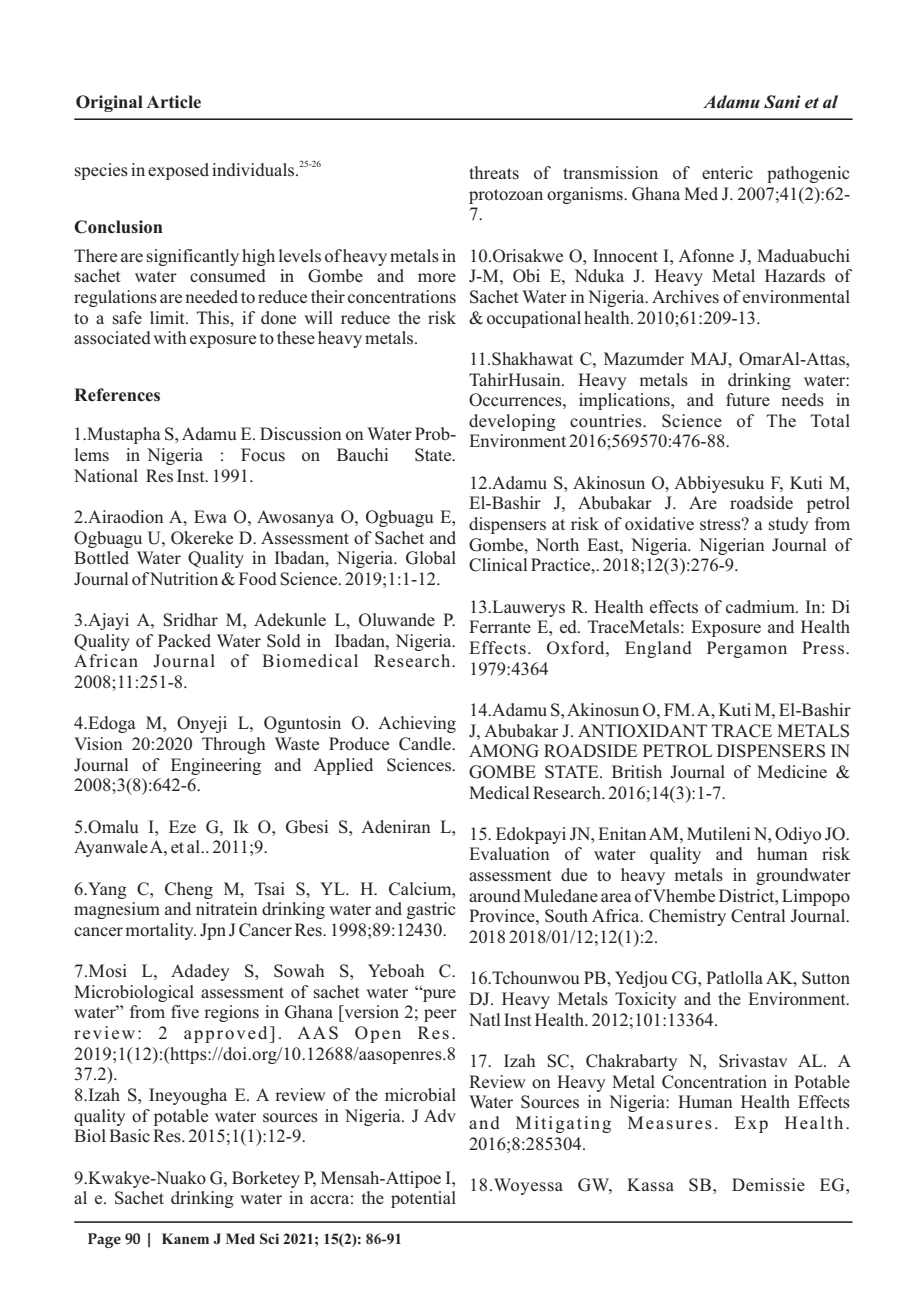  Describe the element at coordinates (104, 1240) in the screenshot. I see `Page` at that location.
